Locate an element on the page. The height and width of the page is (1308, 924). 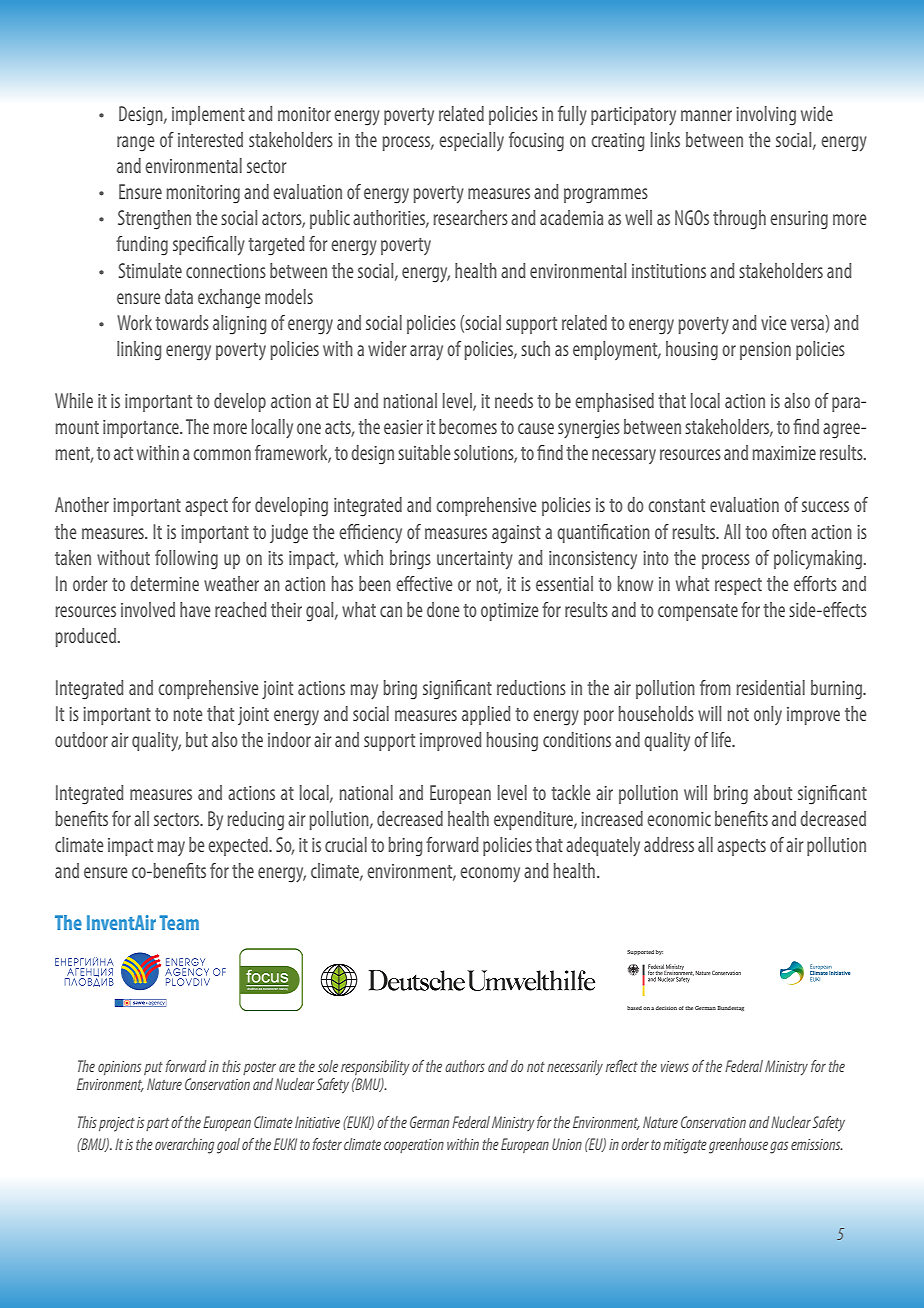
becomes is located at coordinates (468, 426).
